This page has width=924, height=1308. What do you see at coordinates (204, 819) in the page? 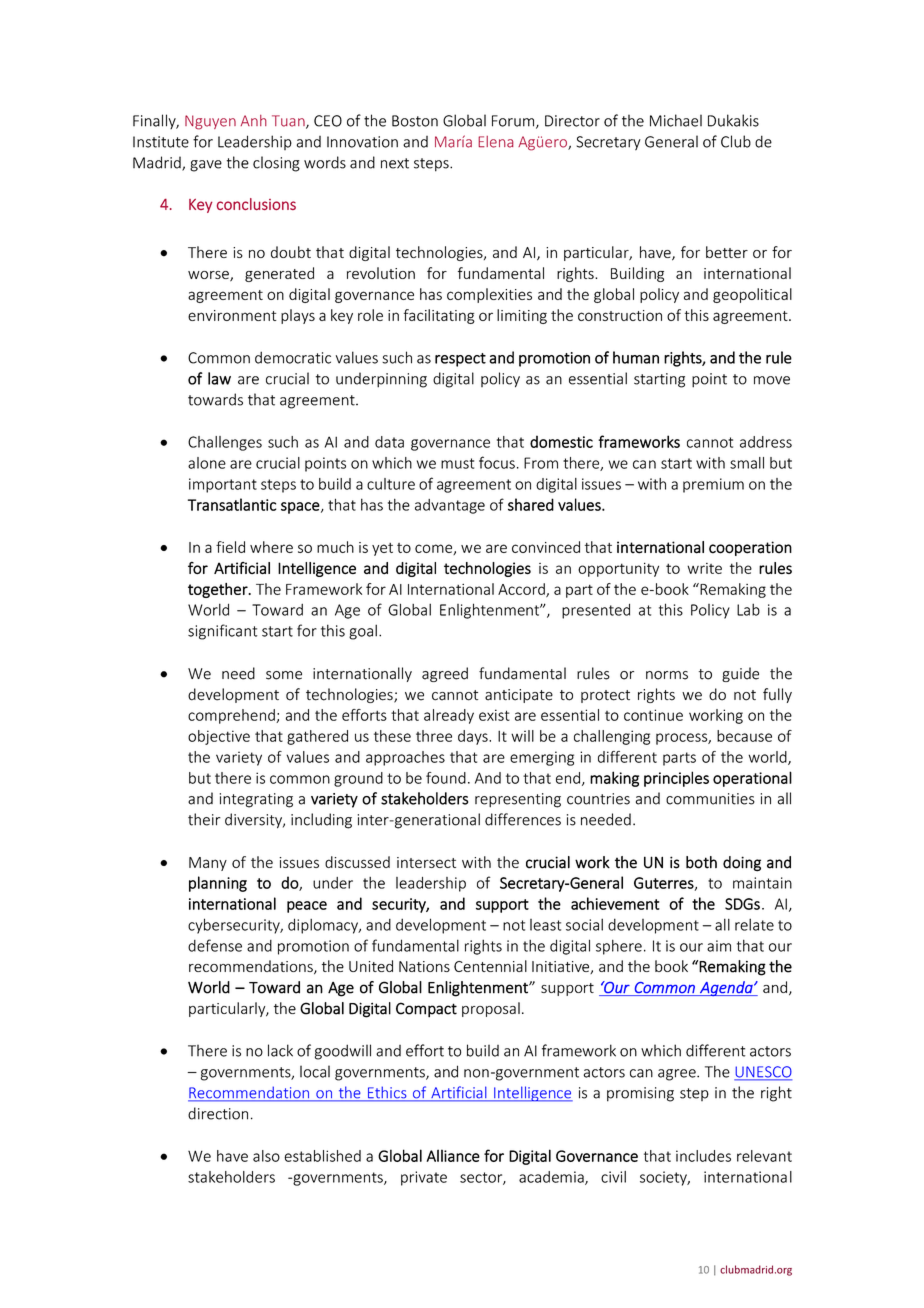
I see `their` at bounding box center [204, 819].
